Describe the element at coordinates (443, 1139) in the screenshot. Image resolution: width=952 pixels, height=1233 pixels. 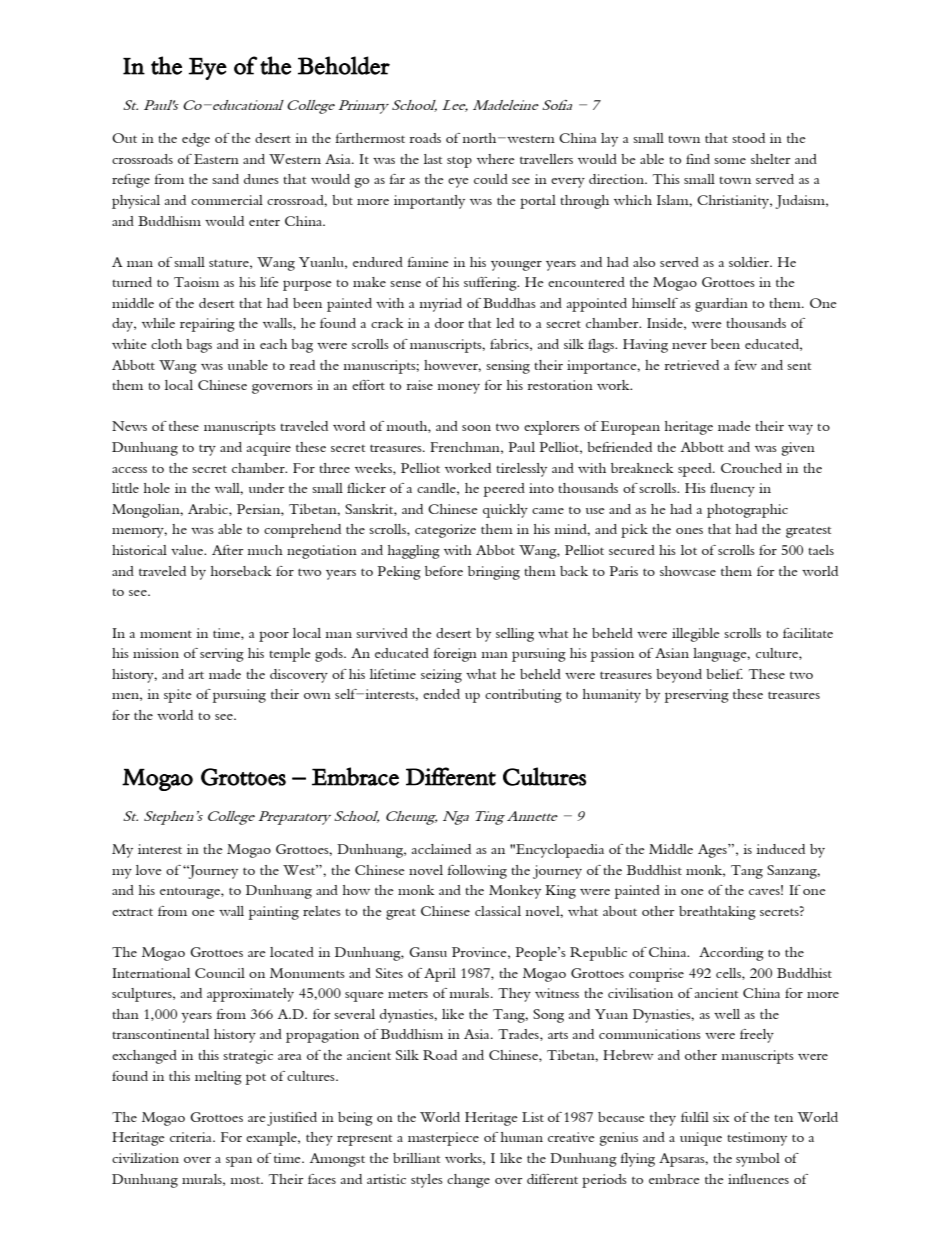
I see `masterpiece` at that location.
